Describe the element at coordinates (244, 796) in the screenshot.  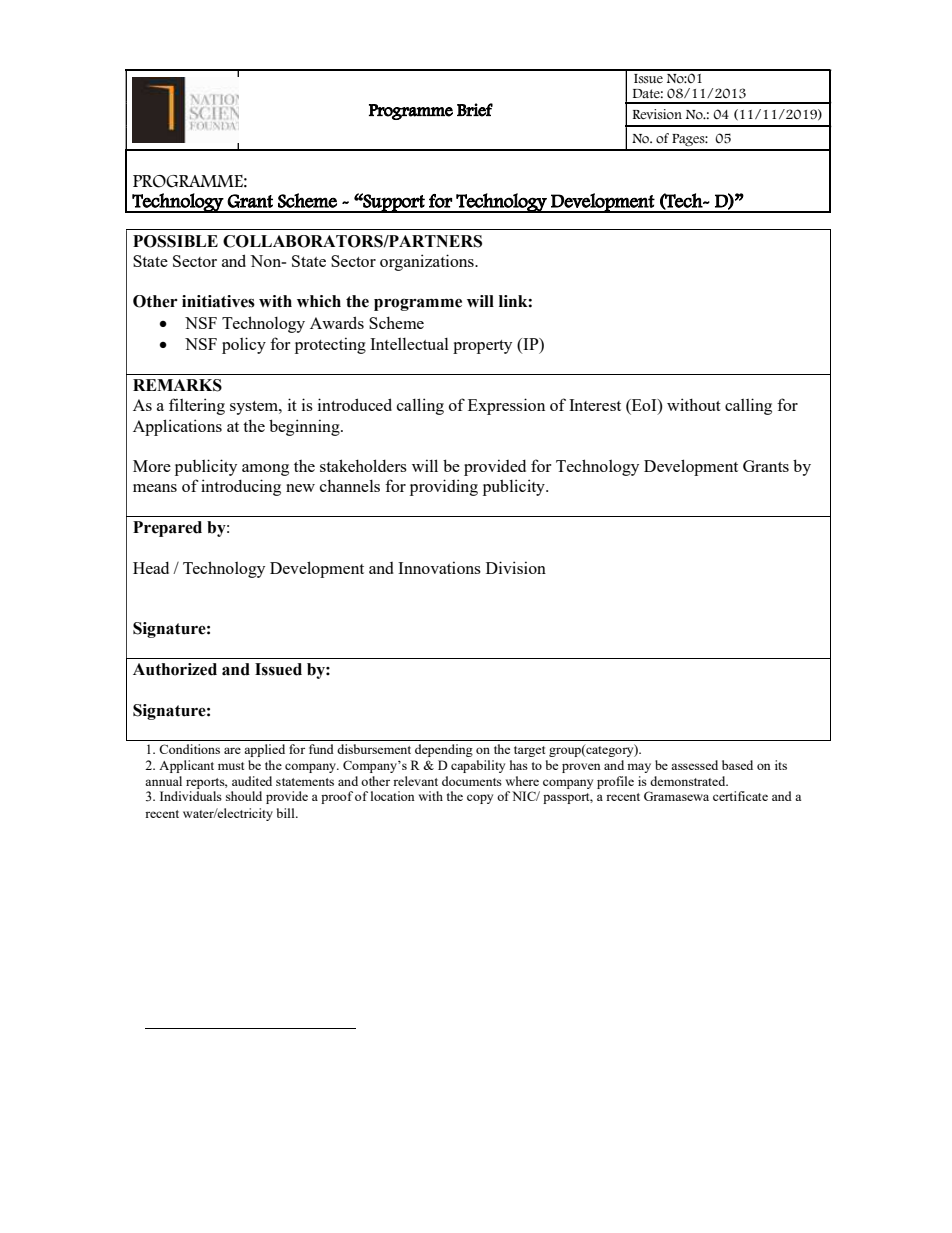
I see `should` at that location.
